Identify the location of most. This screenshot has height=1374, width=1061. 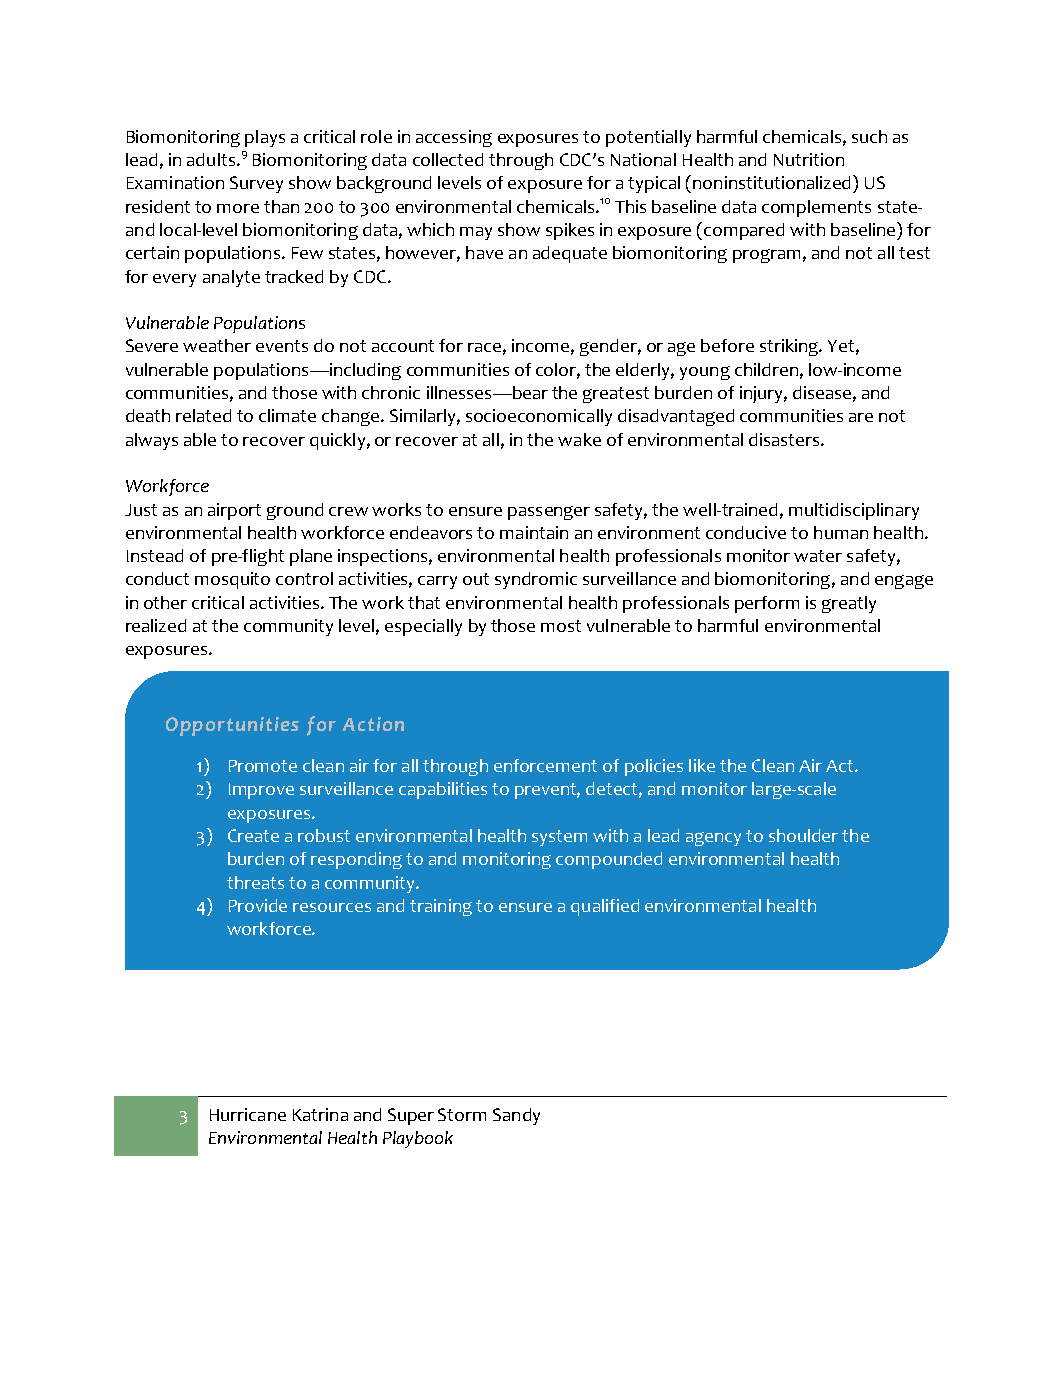
(561, 626).
